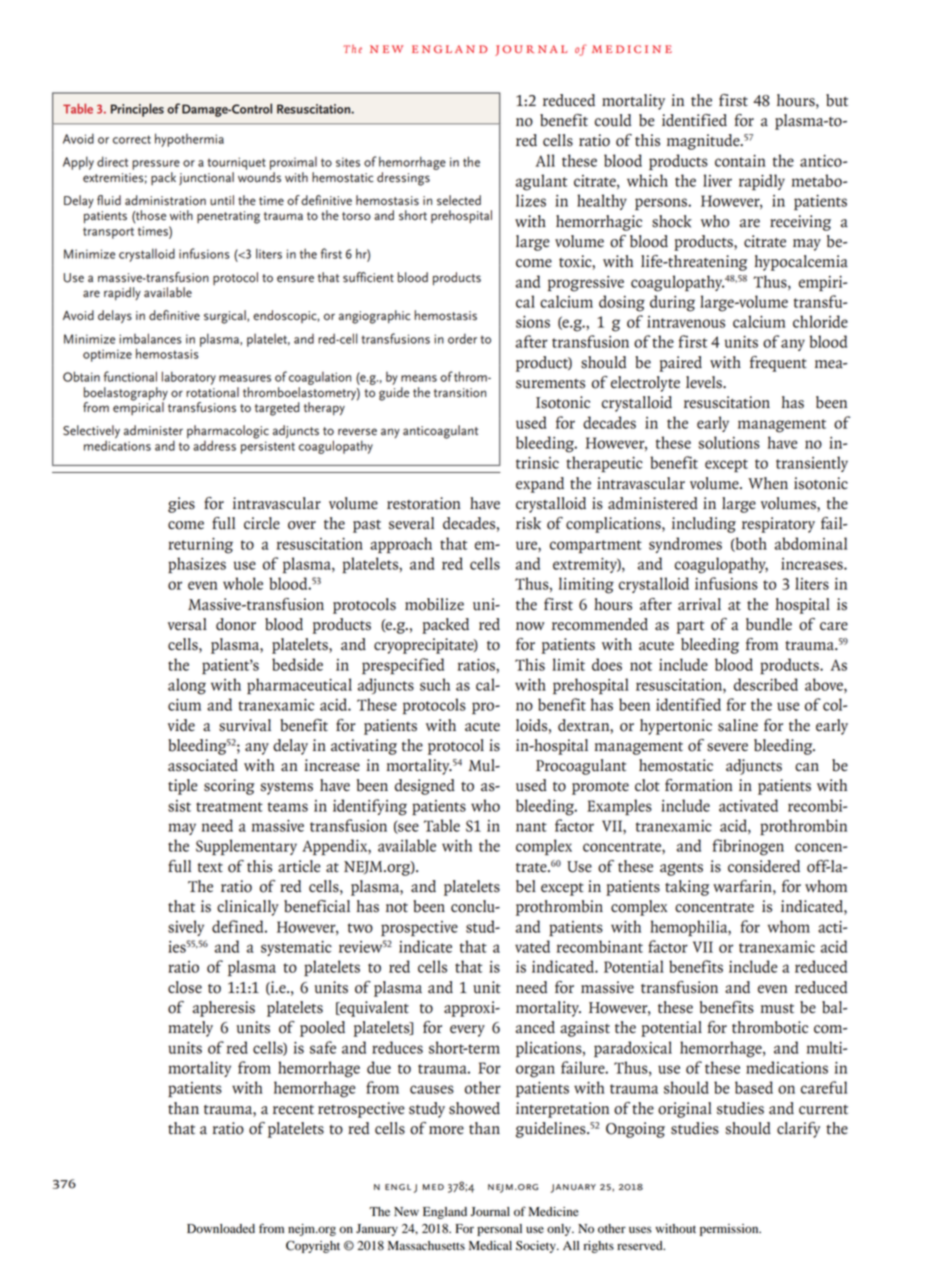  I want to click on personal, so click(499, 1230).
